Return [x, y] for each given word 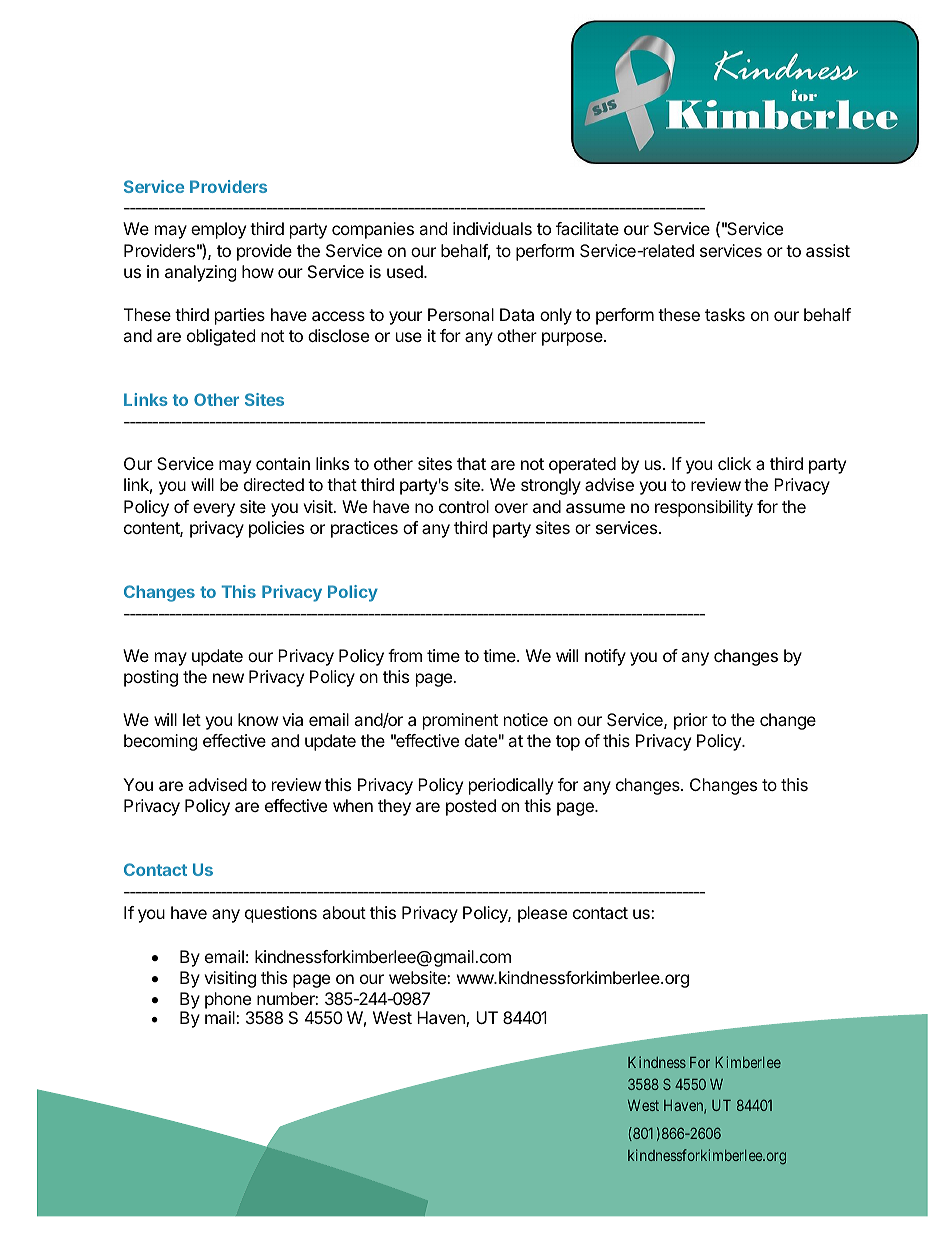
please [542, 914]
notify [605, 657]
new [228, 678]
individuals [492, 228]
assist [828, 250]
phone [228, 1000]
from [405, 655]
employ [218, 230]
